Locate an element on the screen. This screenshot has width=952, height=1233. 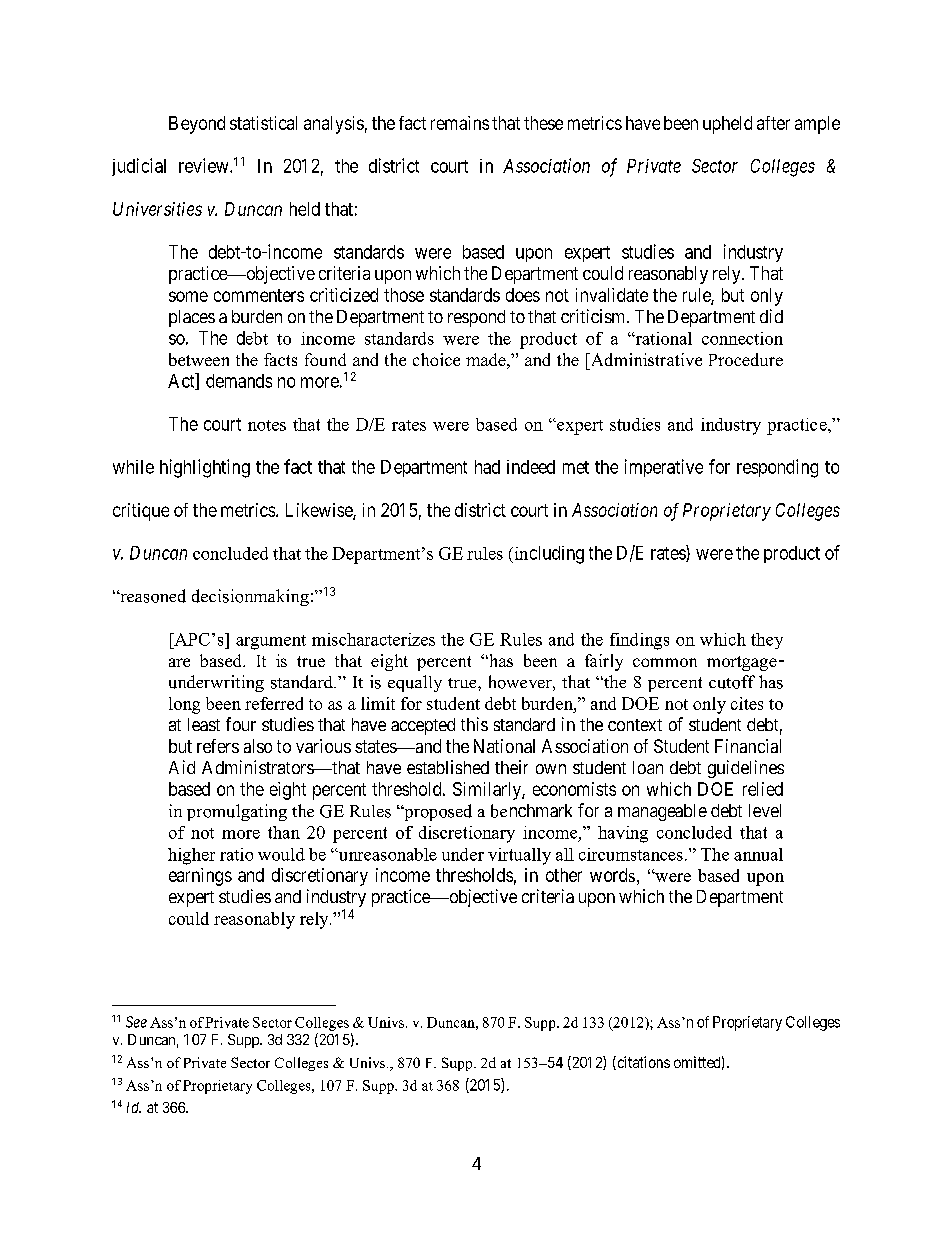
Beyond is located at coordinates (197, 125).
